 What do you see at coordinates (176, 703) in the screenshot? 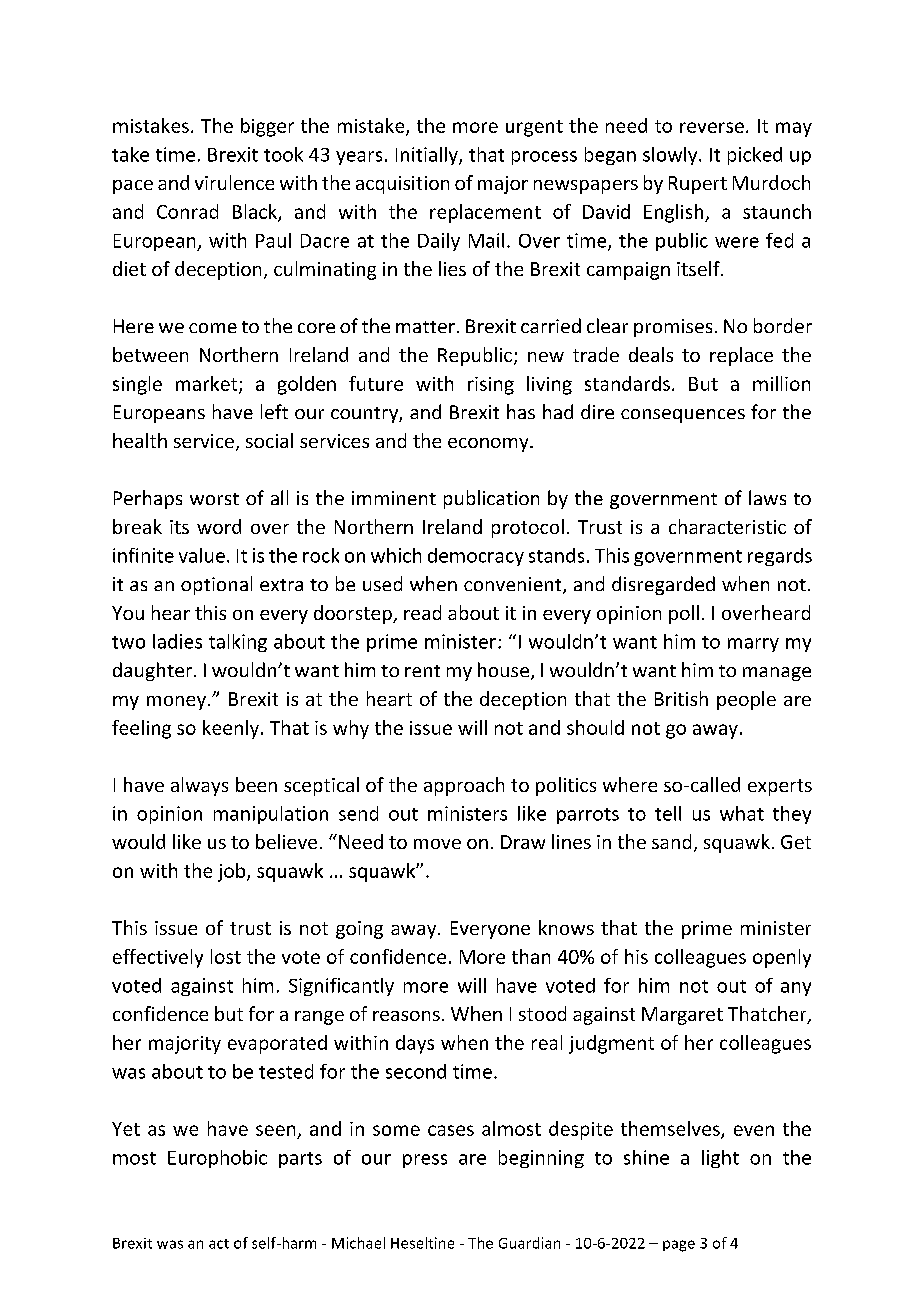
I see `money` at bounding box center [176, 703].
